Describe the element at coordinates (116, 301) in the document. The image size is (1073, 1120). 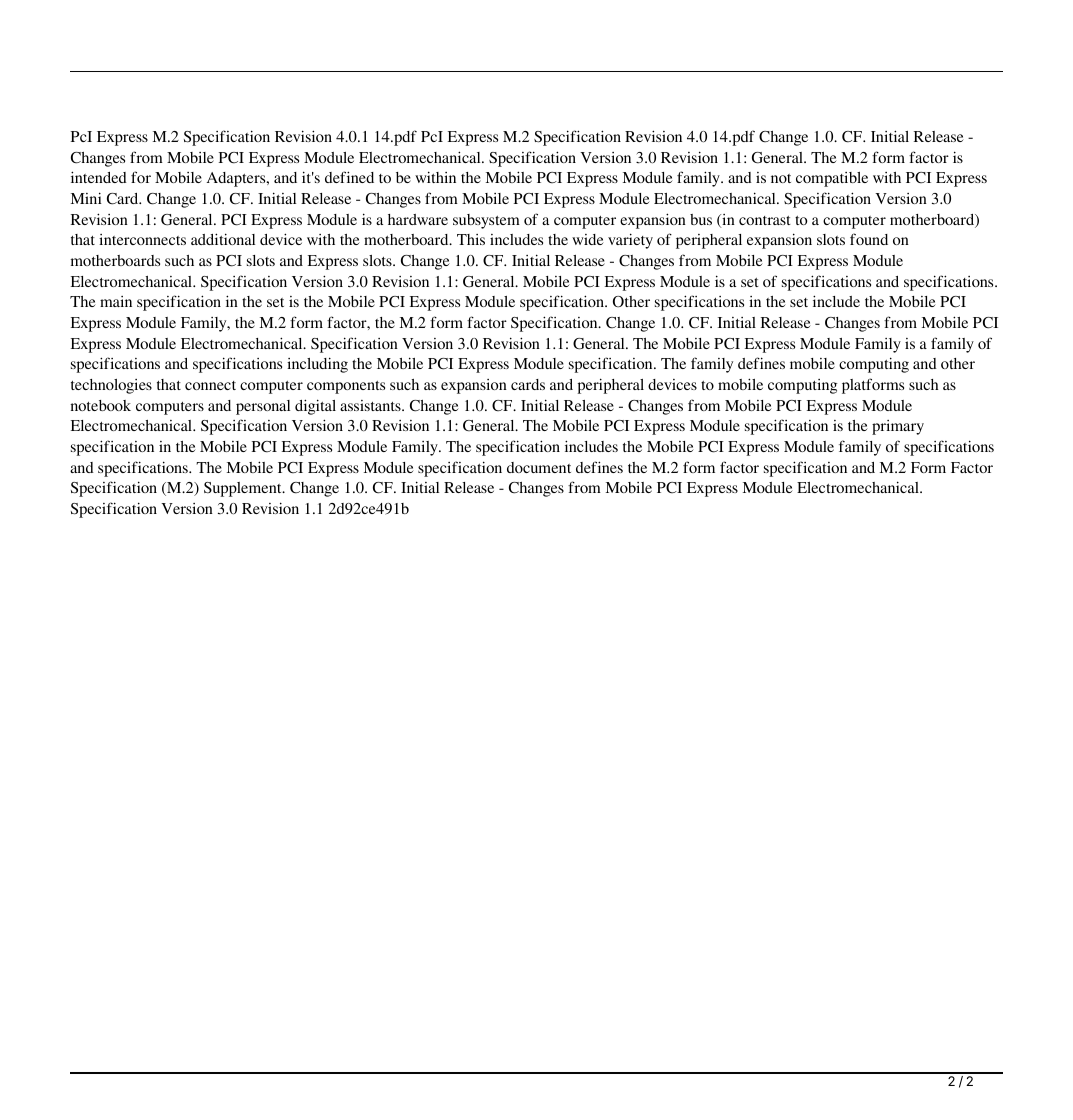
I see `main` at that location.
